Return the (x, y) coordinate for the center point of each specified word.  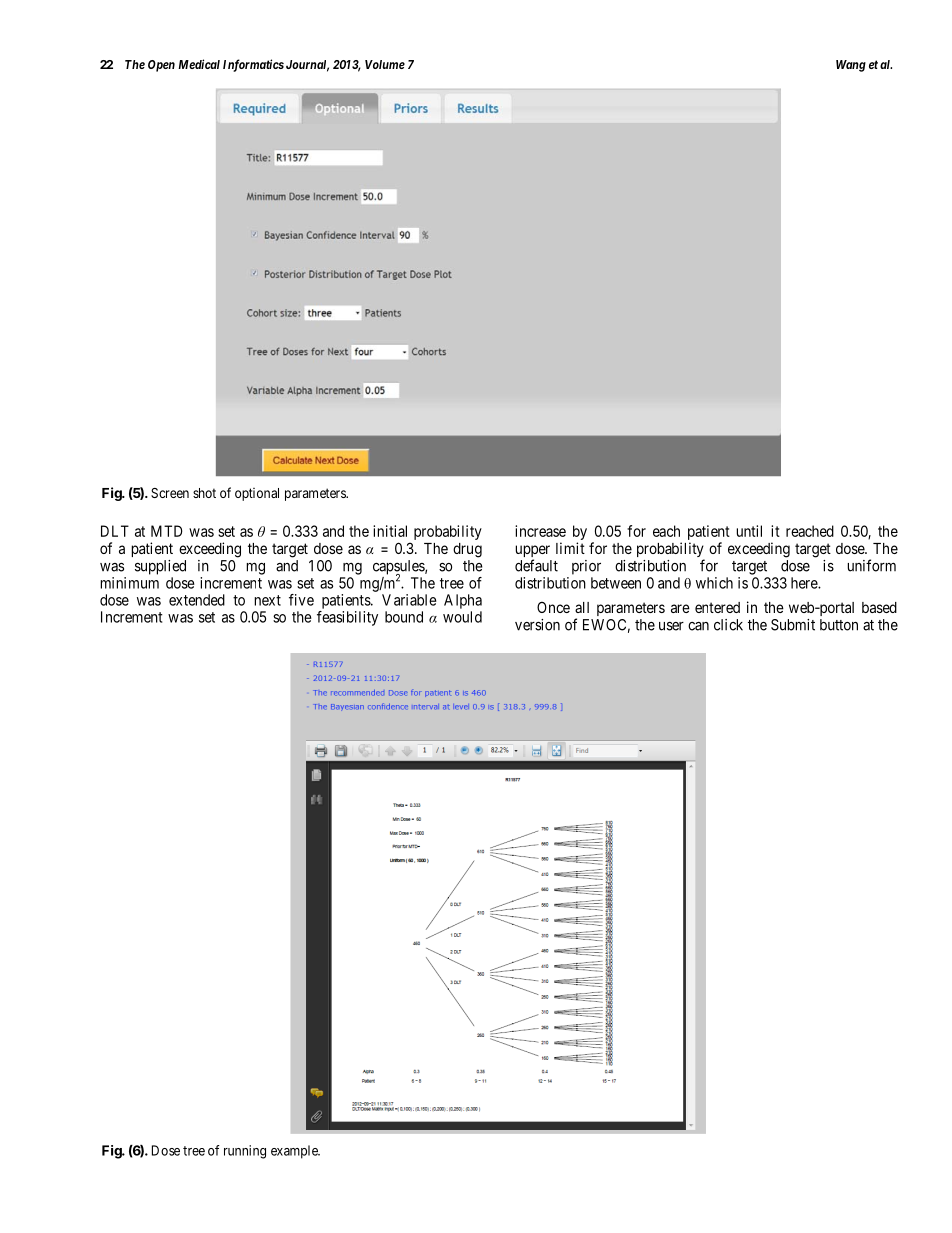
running (245, 1152)
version (537, 625)
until (749, 531)
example (295, 1152)
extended (197, 600)
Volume (385, 64)
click (728, 625)
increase (540, 531)
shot (204, 493)
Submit (793, 625)
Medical (199, 64)
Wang (851, 66)
